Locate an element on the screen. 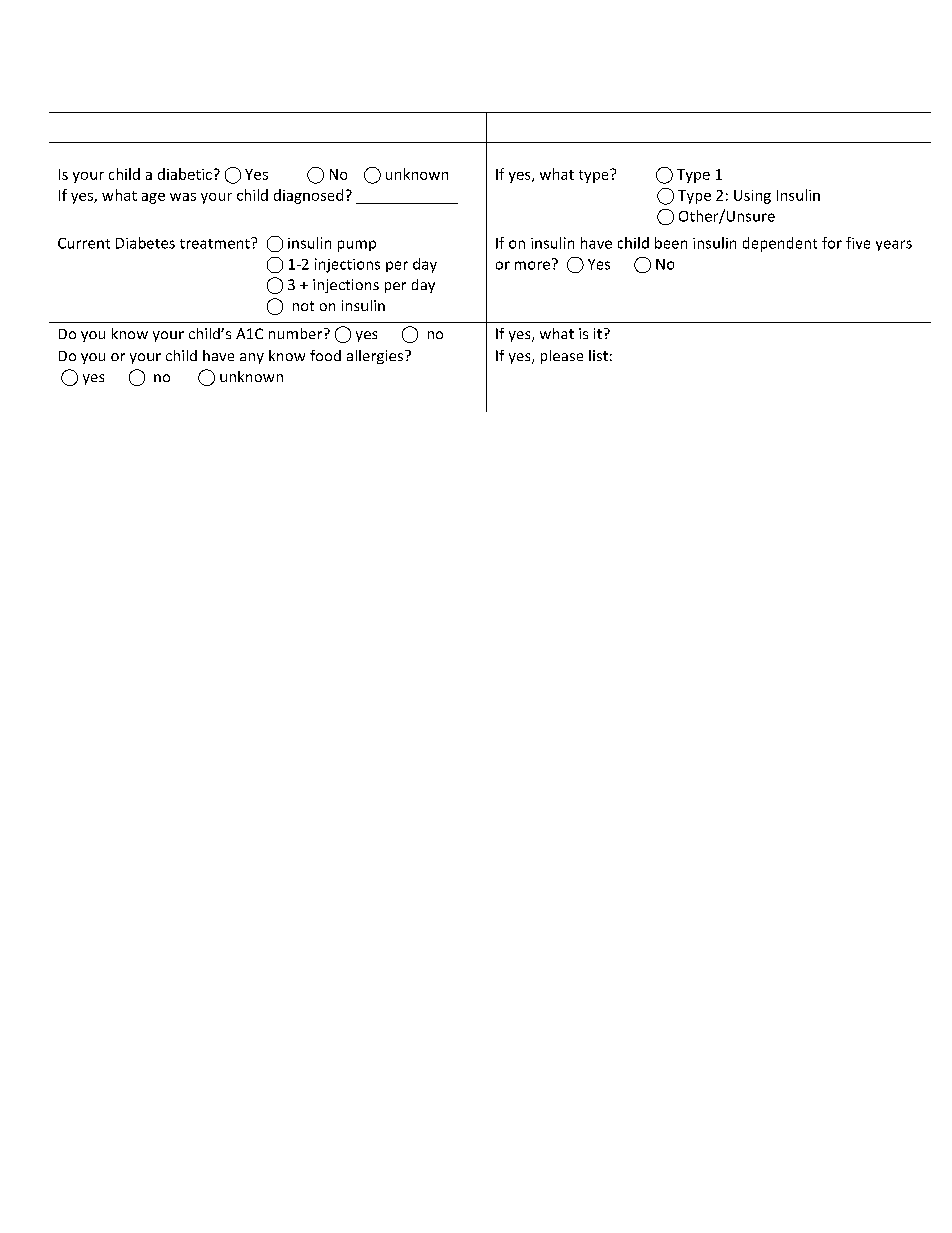  more is located at coordinates (532, 265).
